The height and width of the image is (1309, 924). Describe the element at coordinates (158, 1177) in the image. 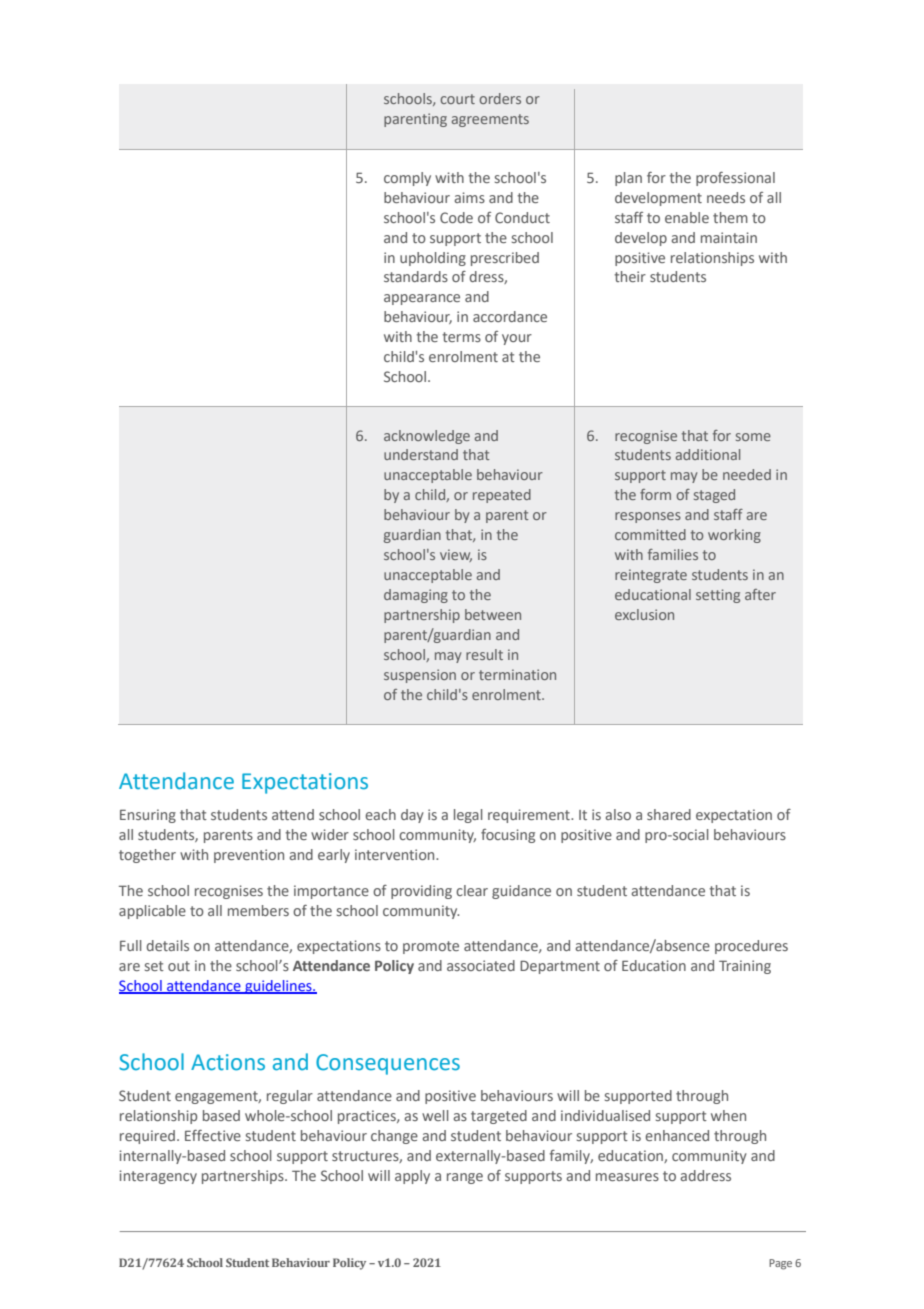

I see `interagency` at that location.
